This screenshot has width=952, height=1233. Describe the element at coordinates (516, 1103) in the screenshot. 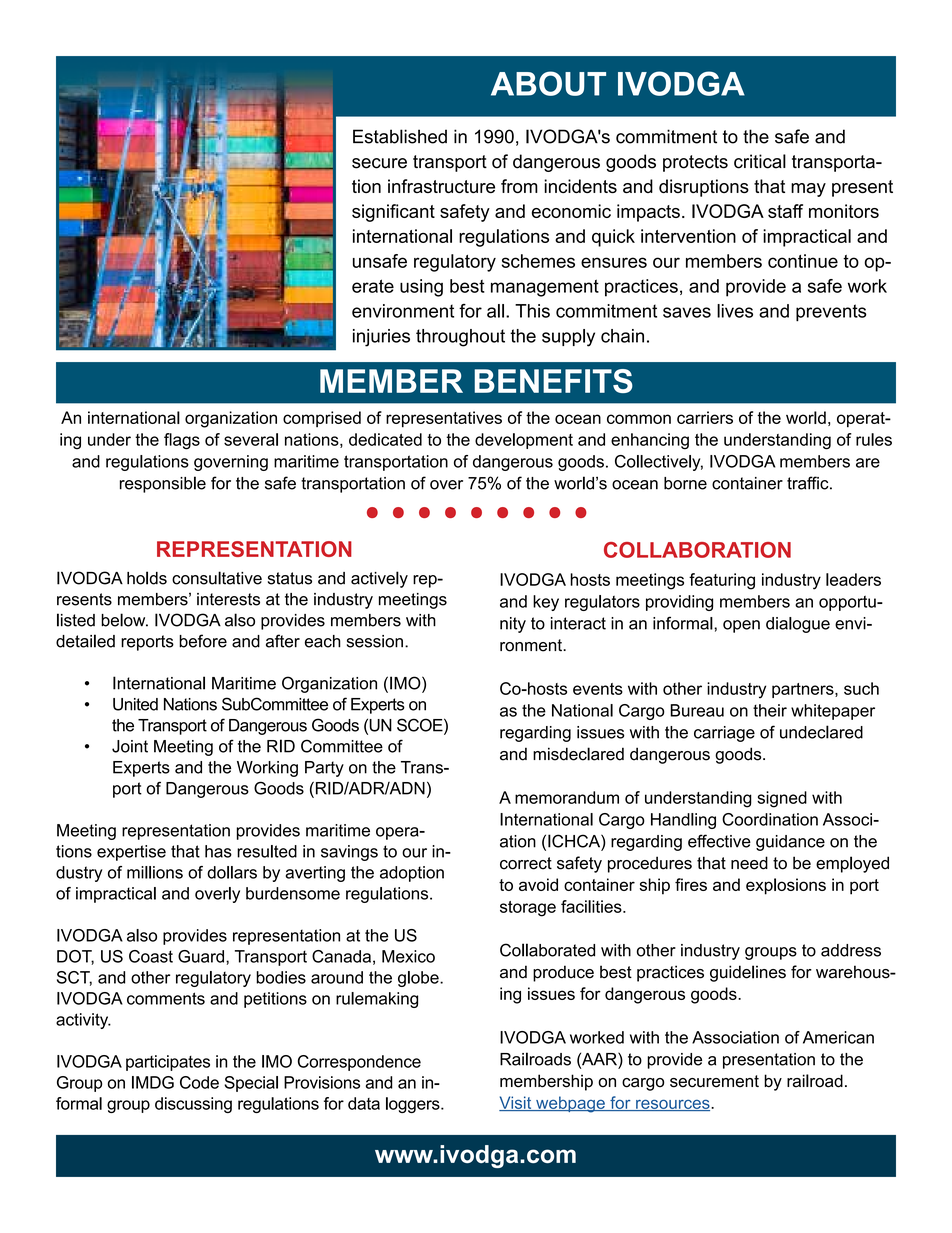

I see `Visit` at that location.
